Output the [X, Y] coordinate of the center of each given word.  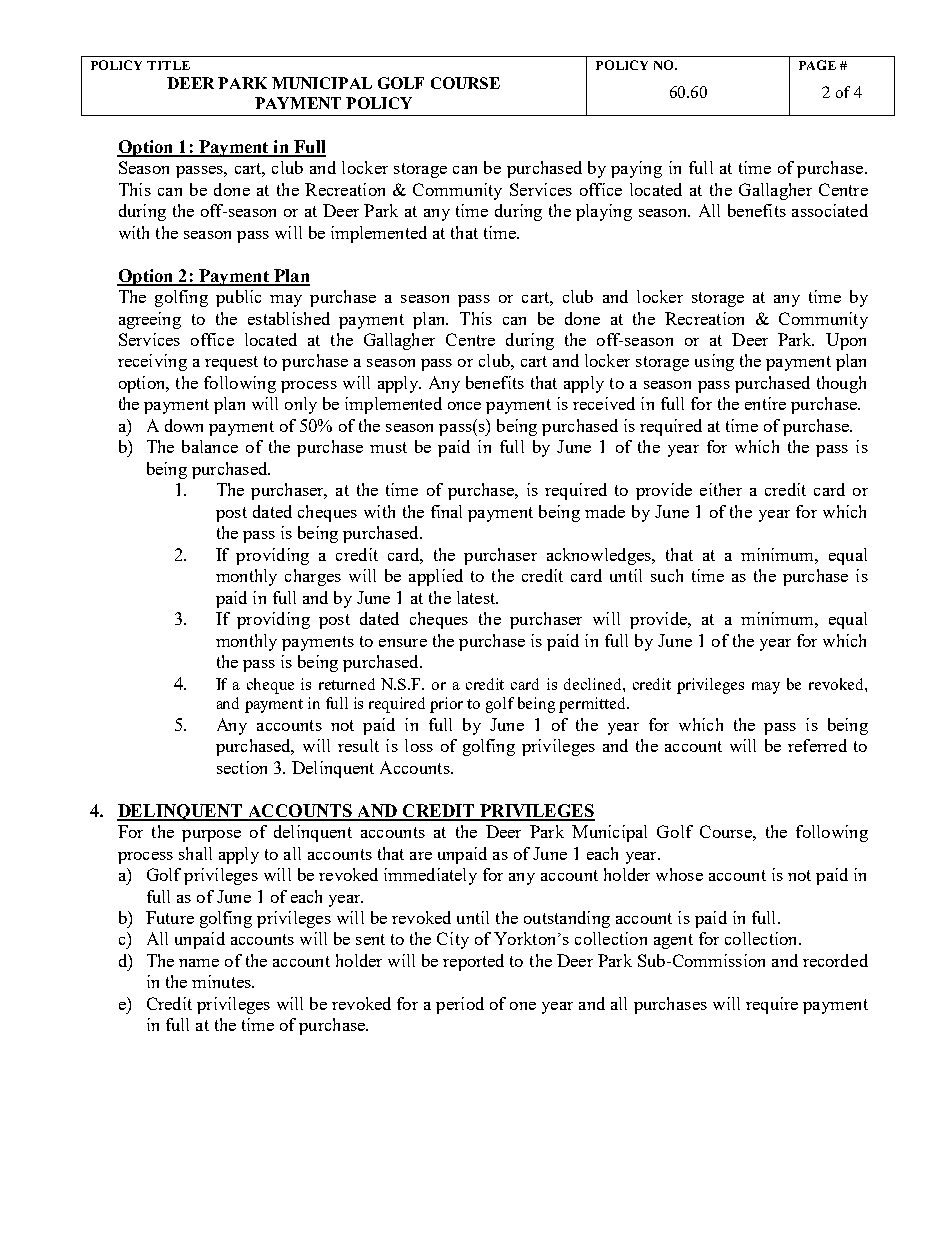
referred [817, 745]
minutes [222, 981]
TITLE [168, 65]
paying [636, 169]
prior [446, 705]
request [231, 363]
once [464, 406]
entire [765, 403]
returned [347, 684]
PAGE [817, 65]
